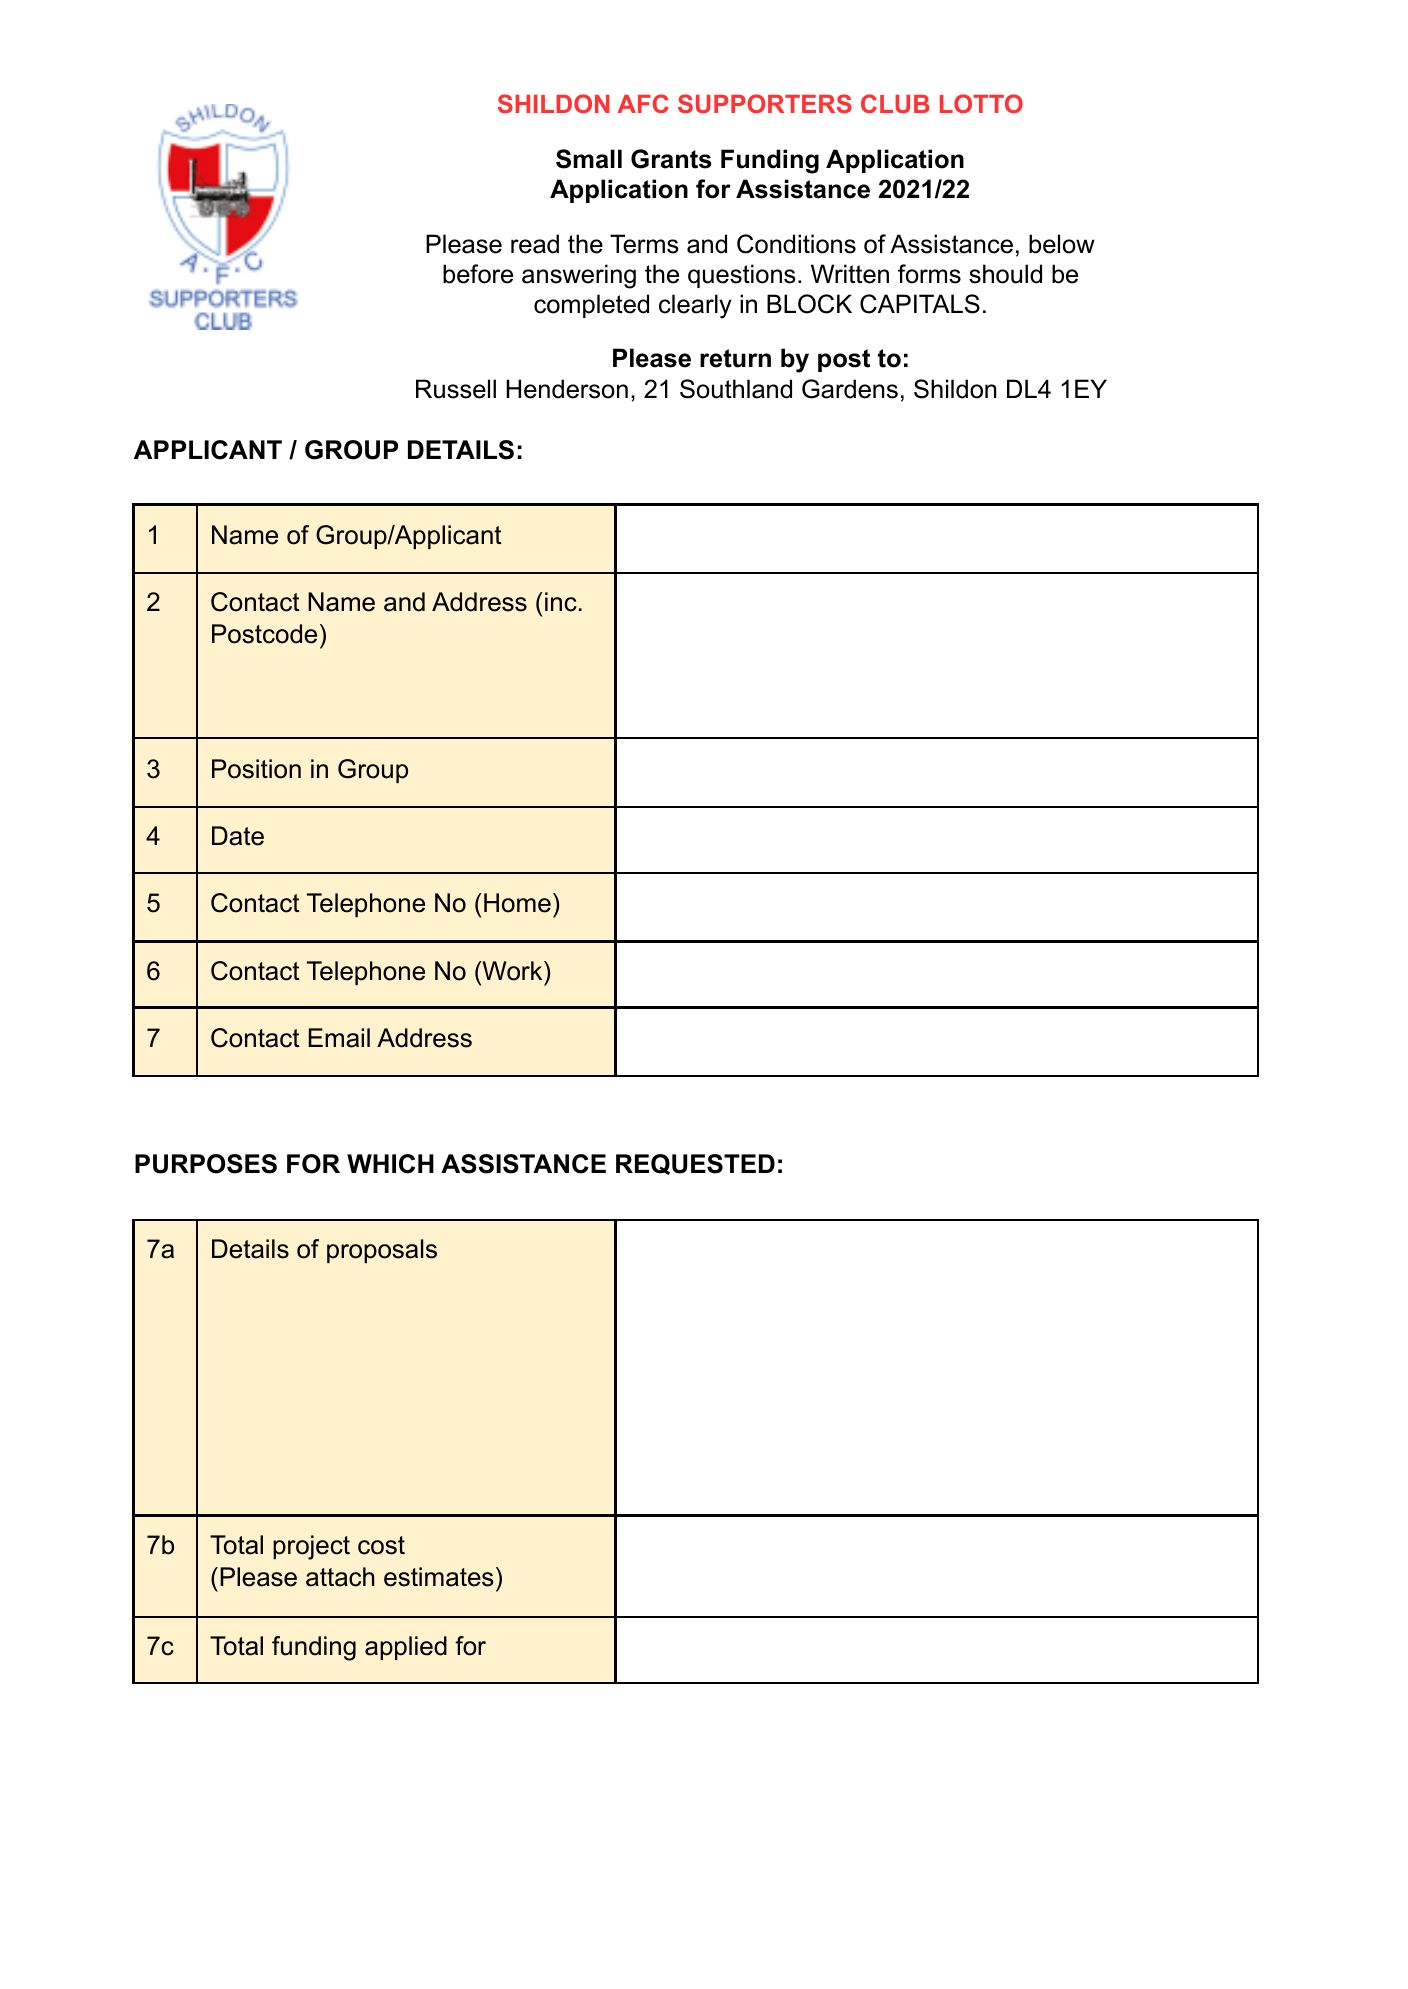 This page has height=1989, width=1408. Describe the element at coordinates (438, 1577) in the page. I see `estimates` at that location.
